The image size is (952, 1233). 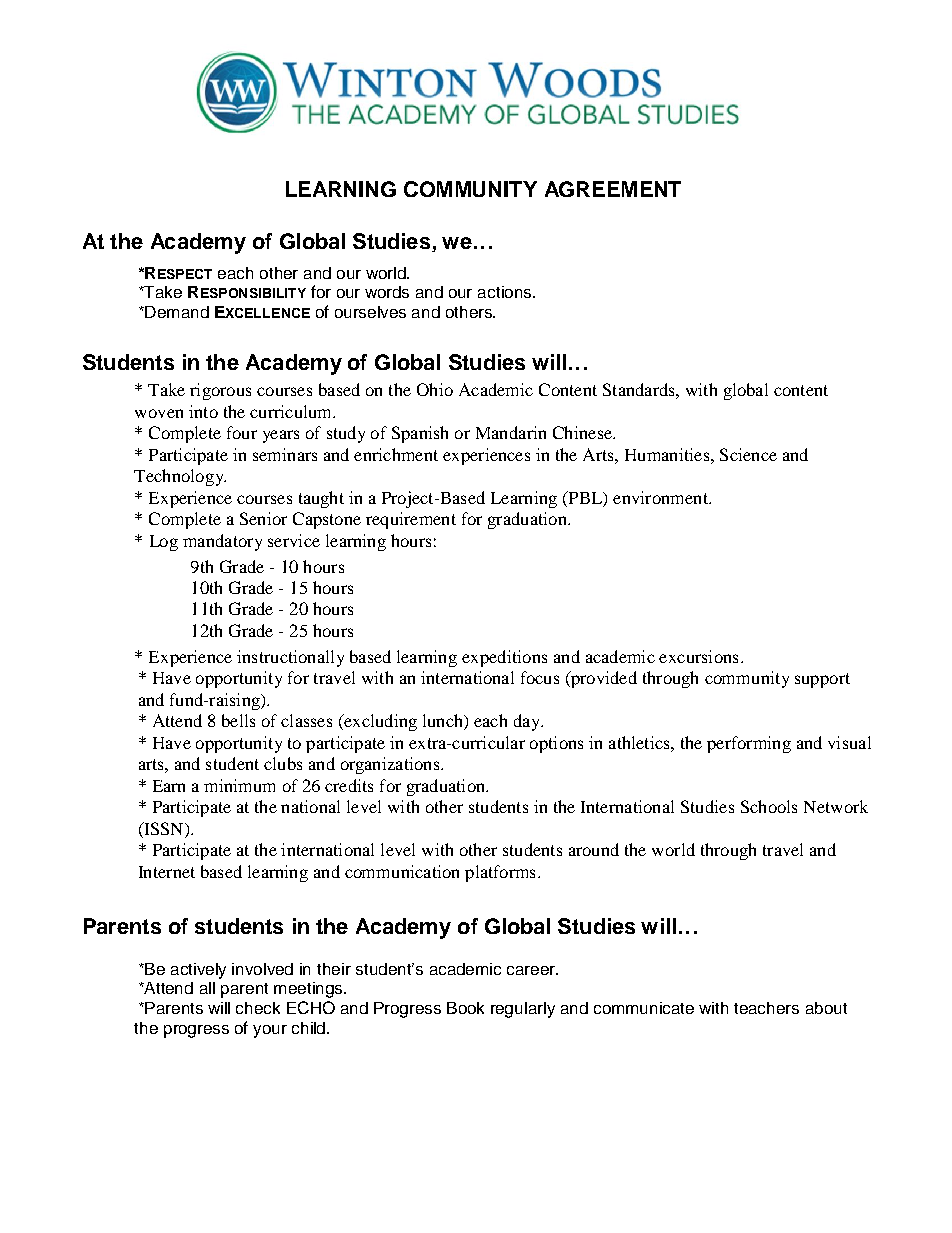 What do you see at coordinates (523, 1010) in the screenshot?
I see `regularly` at bounding box center [523, 1010].
